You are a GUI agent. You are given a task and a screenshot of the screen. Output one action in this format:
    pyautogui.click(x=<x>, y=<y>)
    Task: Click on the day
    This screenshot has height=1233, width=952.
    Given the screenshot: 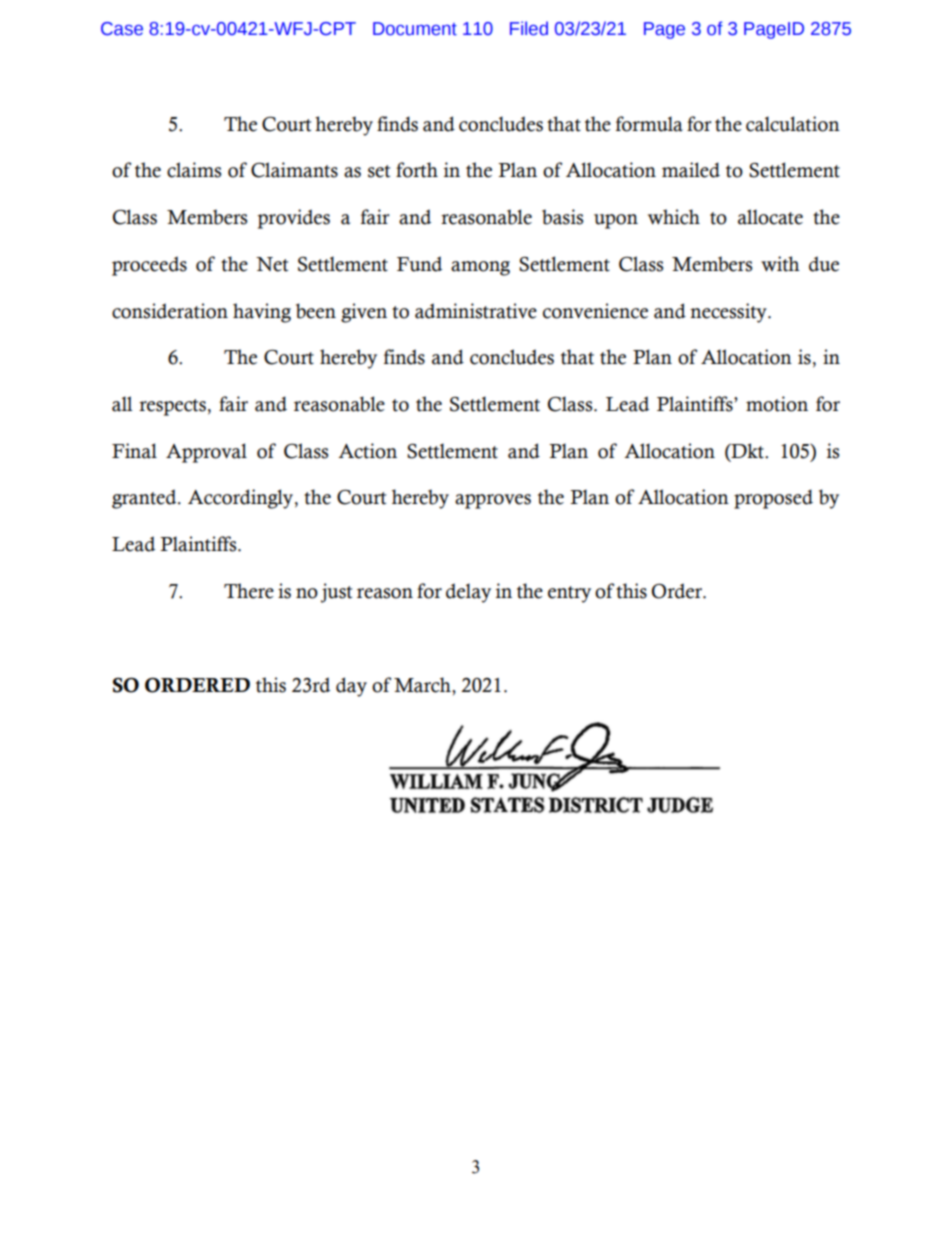 What is the action you would take?
    pyautogui.click(x=351, y=687)
